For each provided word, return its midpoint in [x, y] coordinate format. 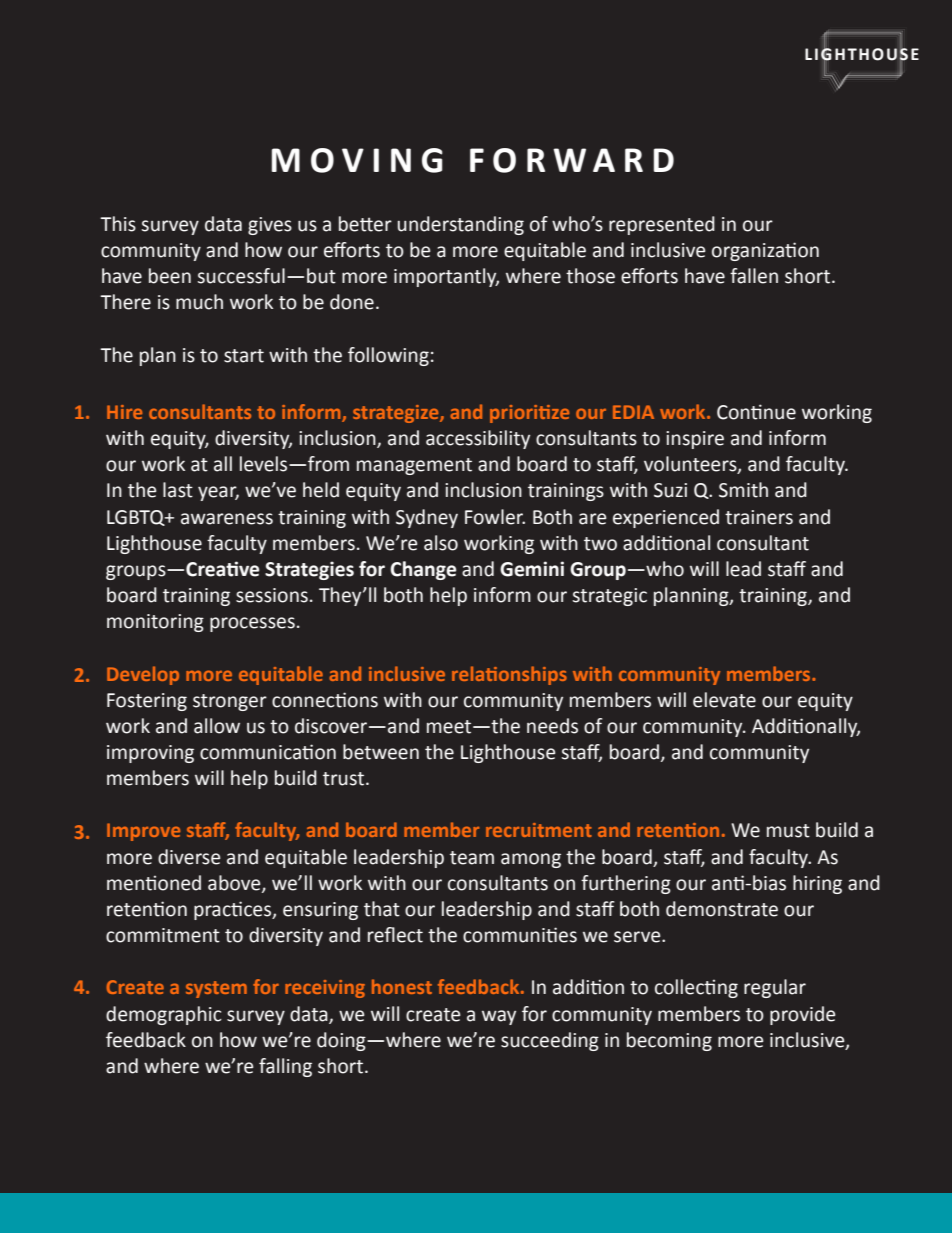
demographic [164, 1015]
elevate [724, 700]
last [178, 490]
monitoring [155, 623]
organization [765, 251]
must [788, 831]
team [472, 858]
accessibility [478, 439]
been [170, 276]
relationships [509, 675]
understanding [461, 225]
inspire [695, 440]
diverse [189, 857]
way [499, 1017]
